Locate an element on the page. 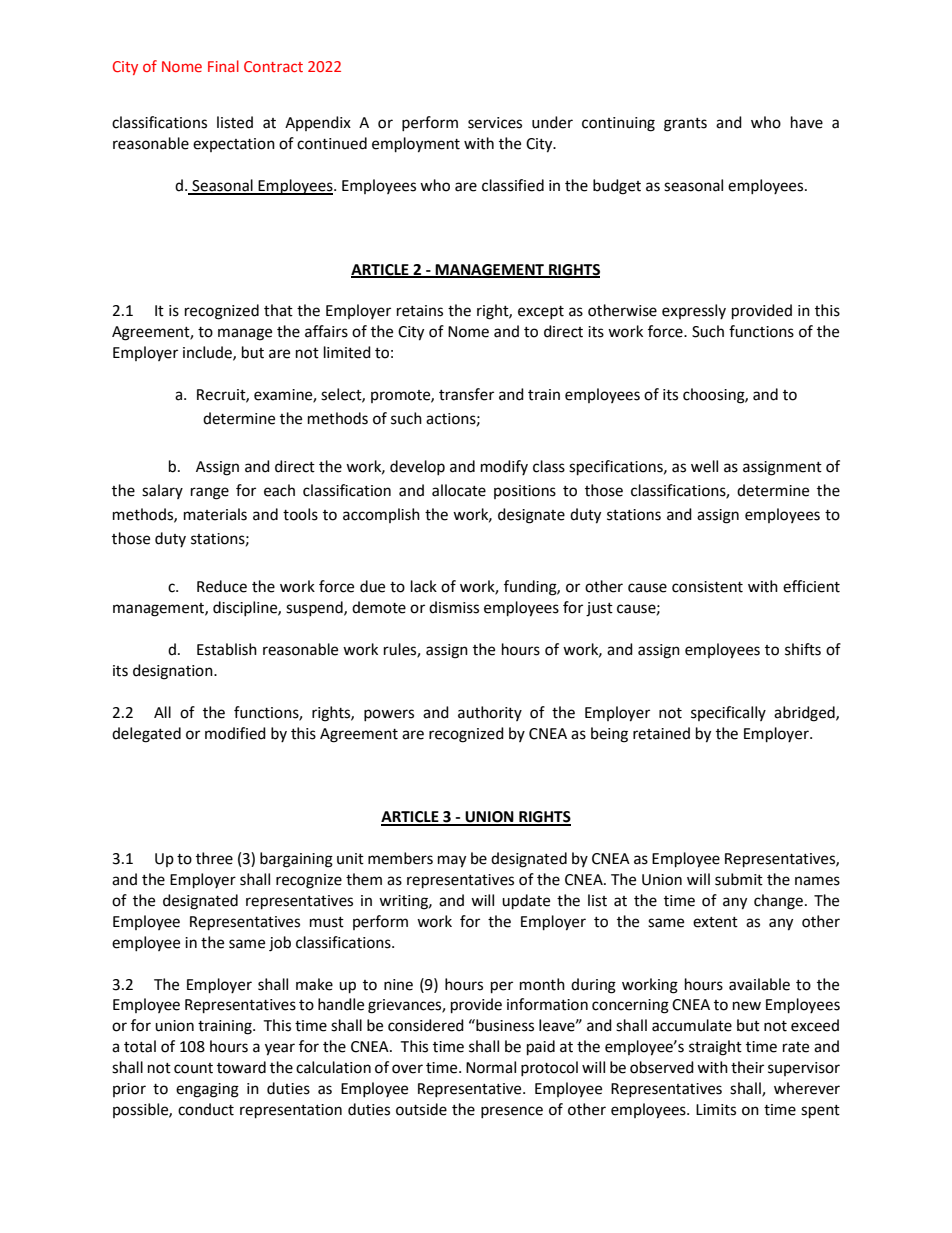 Image resolution: width=952 pixels, height=1233 pixels. Reduce is located at coordinates (222, 586).
